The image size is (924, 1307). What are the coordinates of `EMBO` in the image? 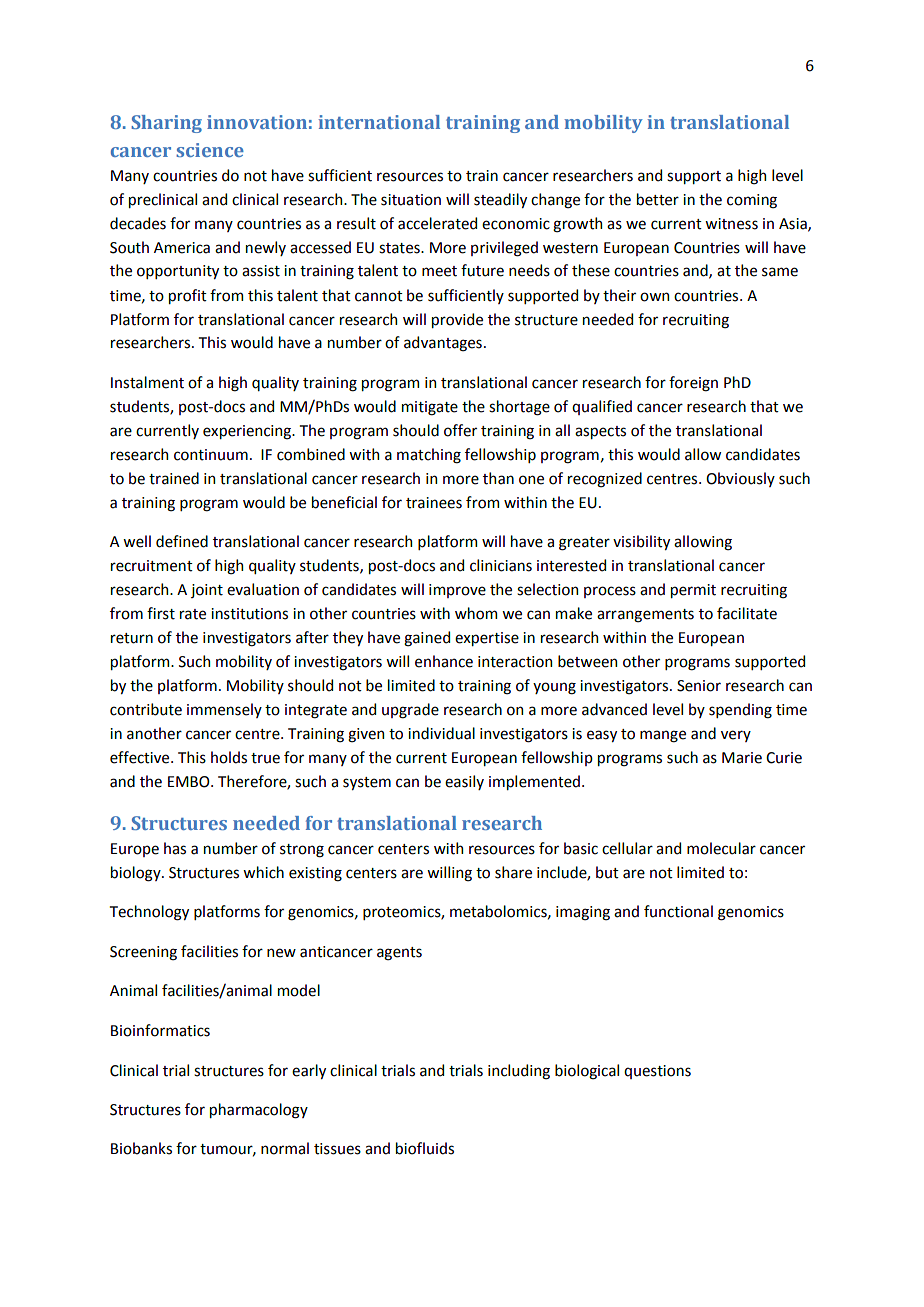 It's located at (190, 782).
